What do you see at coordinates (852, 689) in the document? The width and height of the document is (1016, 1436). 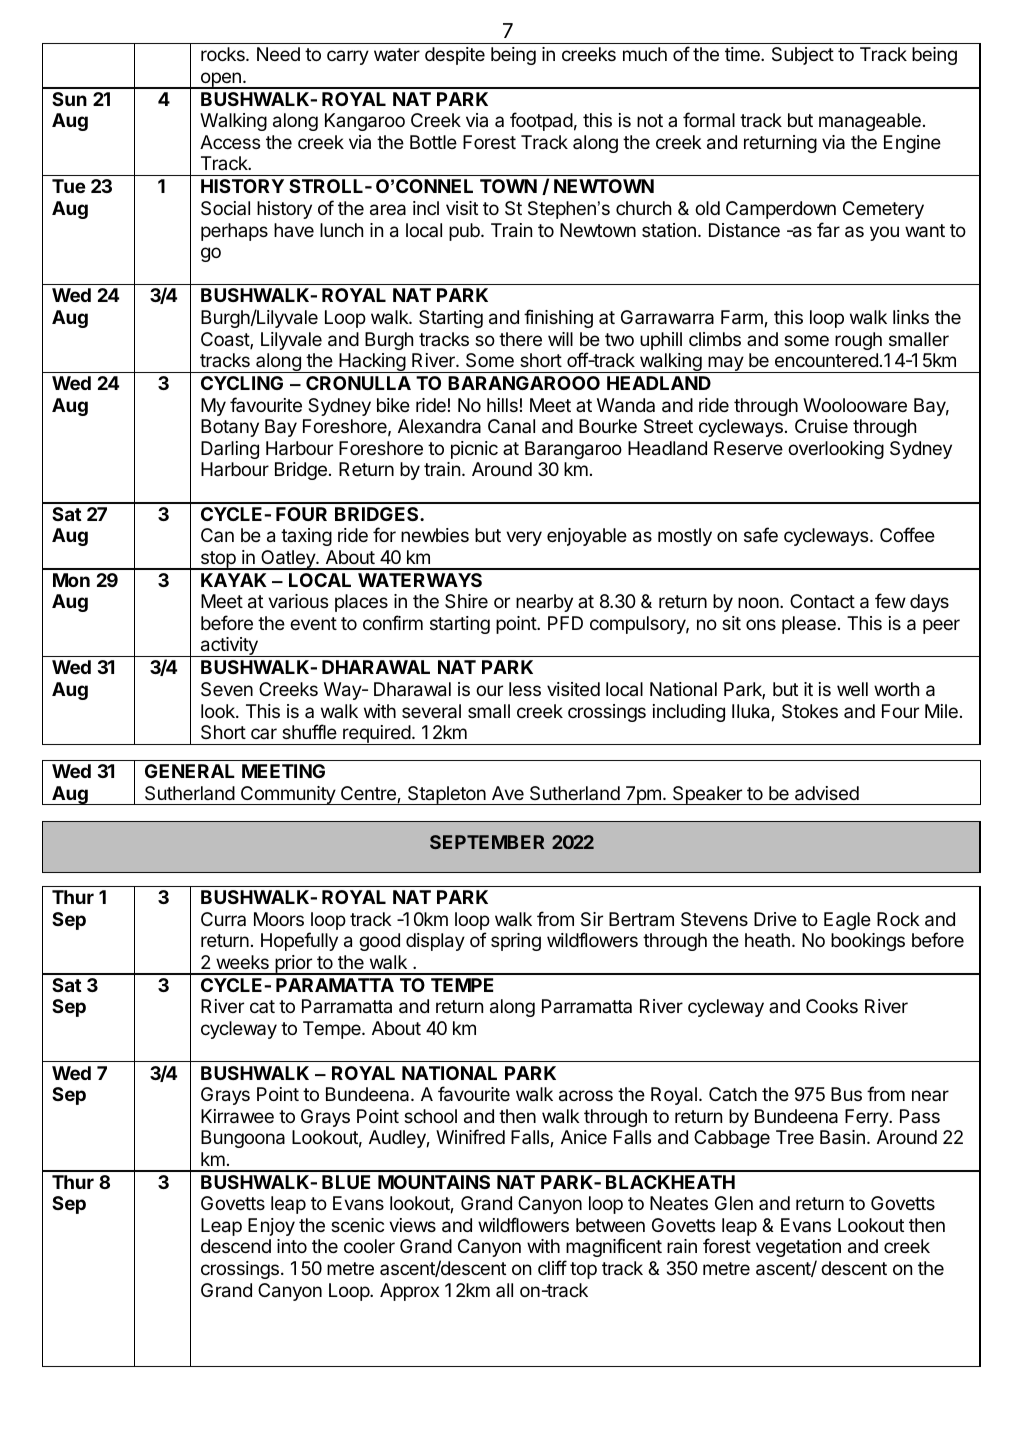 I see `well` at bounding box center [852, 689].
